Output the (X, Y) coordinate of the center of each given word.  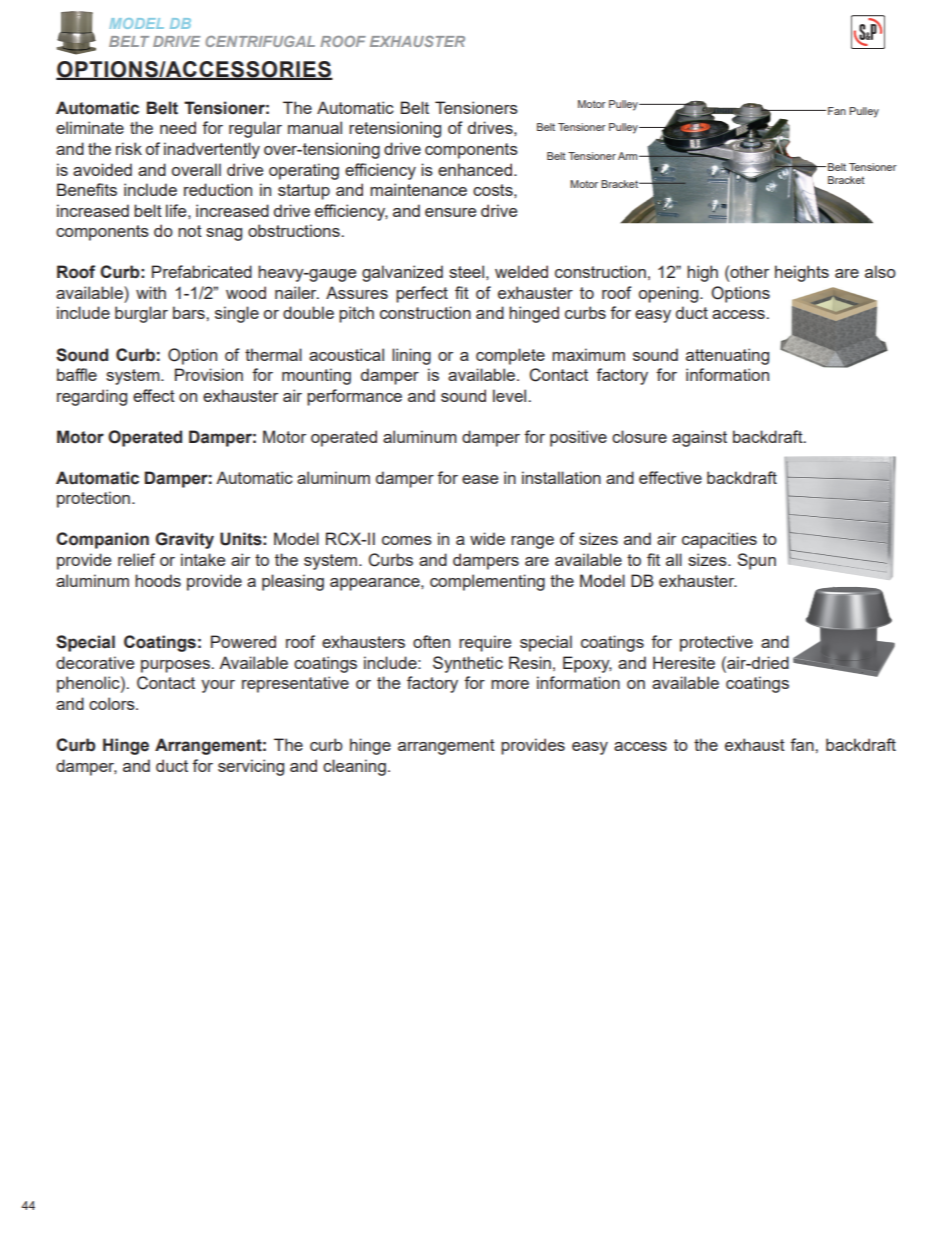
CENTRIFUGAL (260, 41)
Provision (209, 374)
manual (315, 127)
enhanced (475, 169)
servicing (251, 767)
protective (716, 643)
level (511, 395)
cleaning (354, 767)
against (699, 438)
